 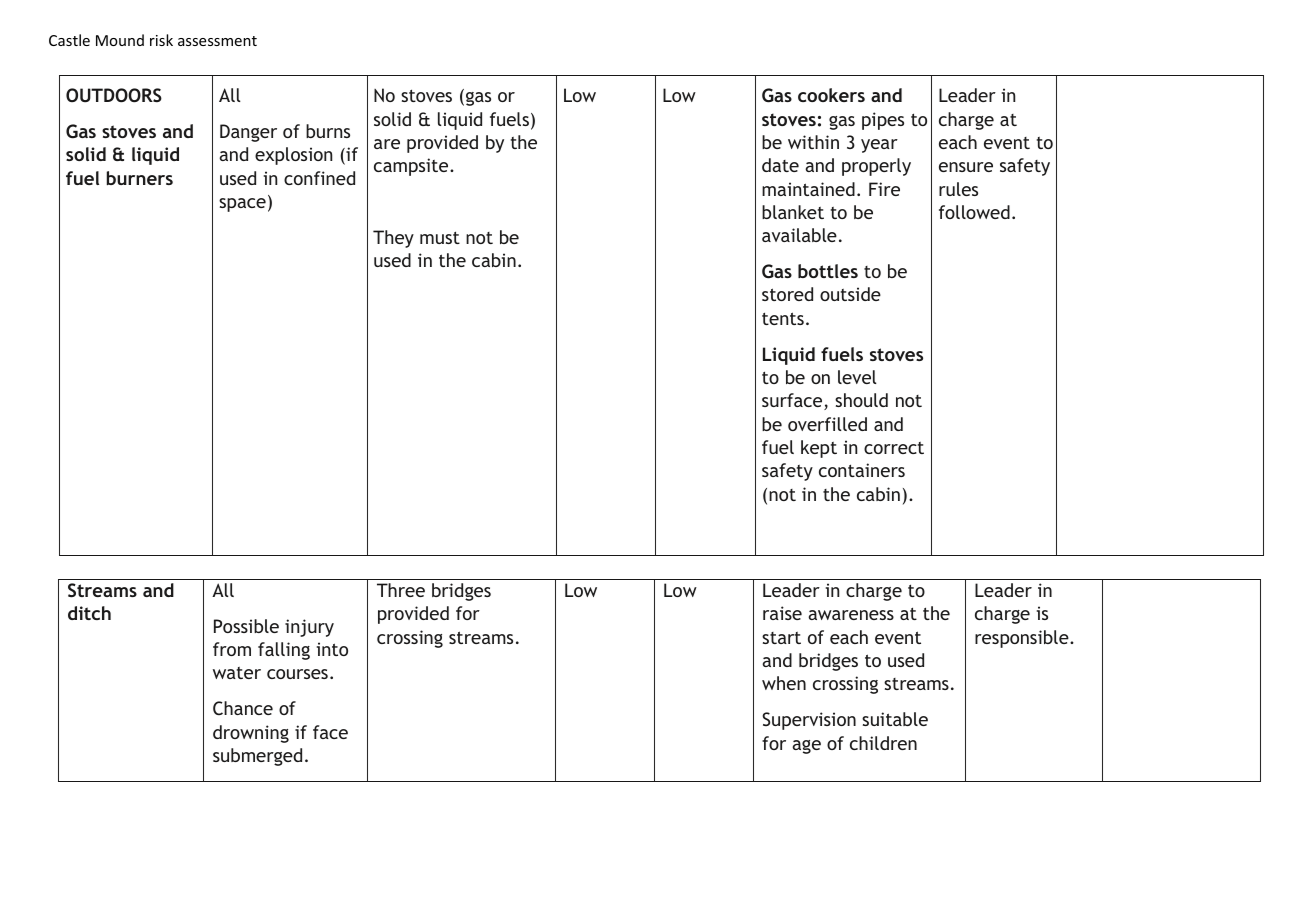 What do you see at coordinates (246, 626) in the screenshot?
I see `Possible` at bounding box center [246, 626].
